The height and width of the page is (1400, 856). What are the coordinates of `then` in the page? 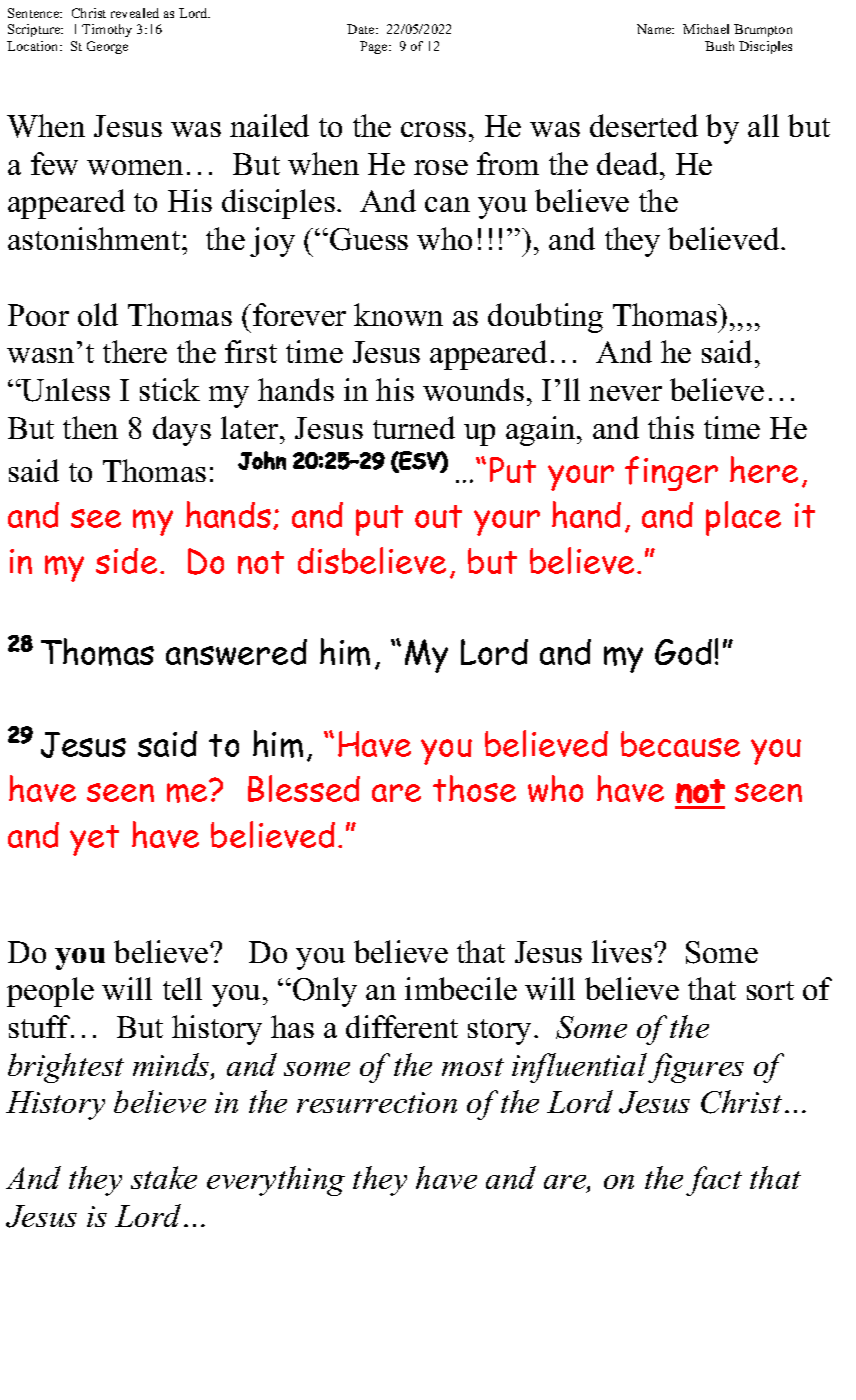 It's located at (90, 427).
